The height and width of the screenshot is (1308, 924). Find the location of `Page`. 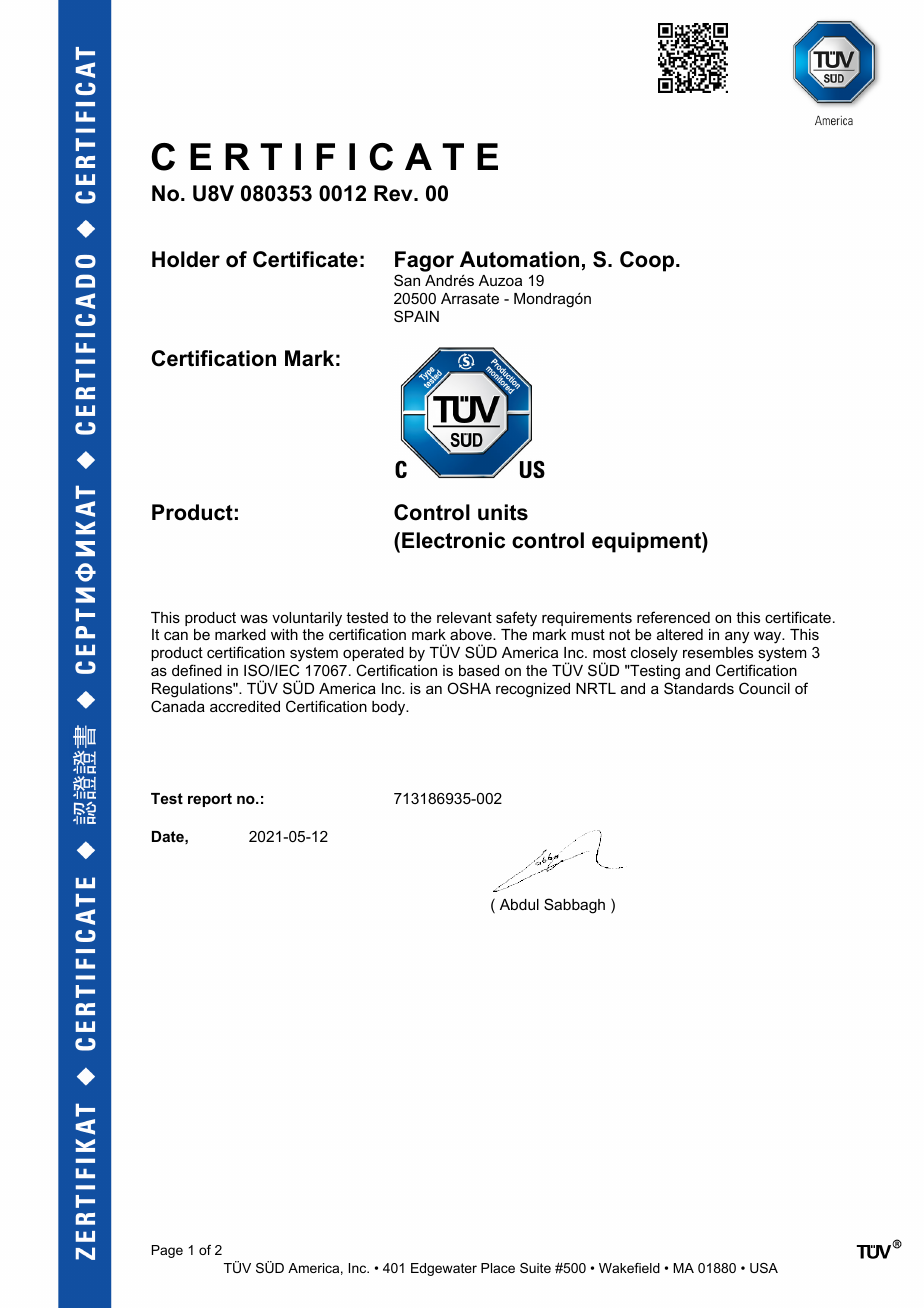

Page is located at coordinates (167, 1251).
